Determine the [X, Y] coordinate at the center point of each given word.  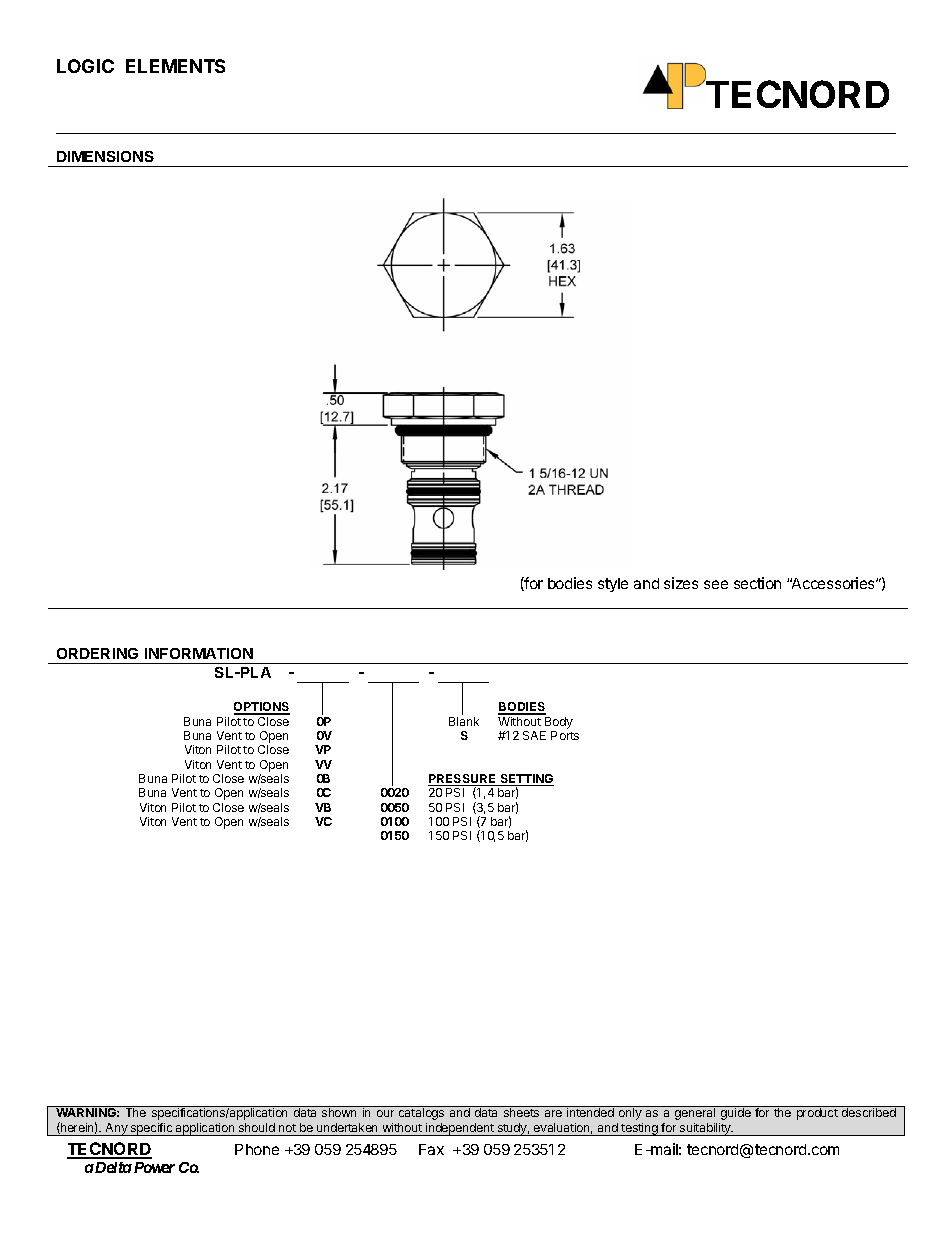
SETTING [526, 780]
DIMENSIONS [105, 156]
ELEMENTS [175, 66]
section [757, 583]
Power [153, 1167]
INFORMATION [199, 653]
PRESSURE [463, 780]
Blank [464, 721]
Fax [431, 1149]
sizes [681, 583]
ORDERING [97, 653]
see [716, 584]
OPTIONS [262, 708]
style [613, 585]
